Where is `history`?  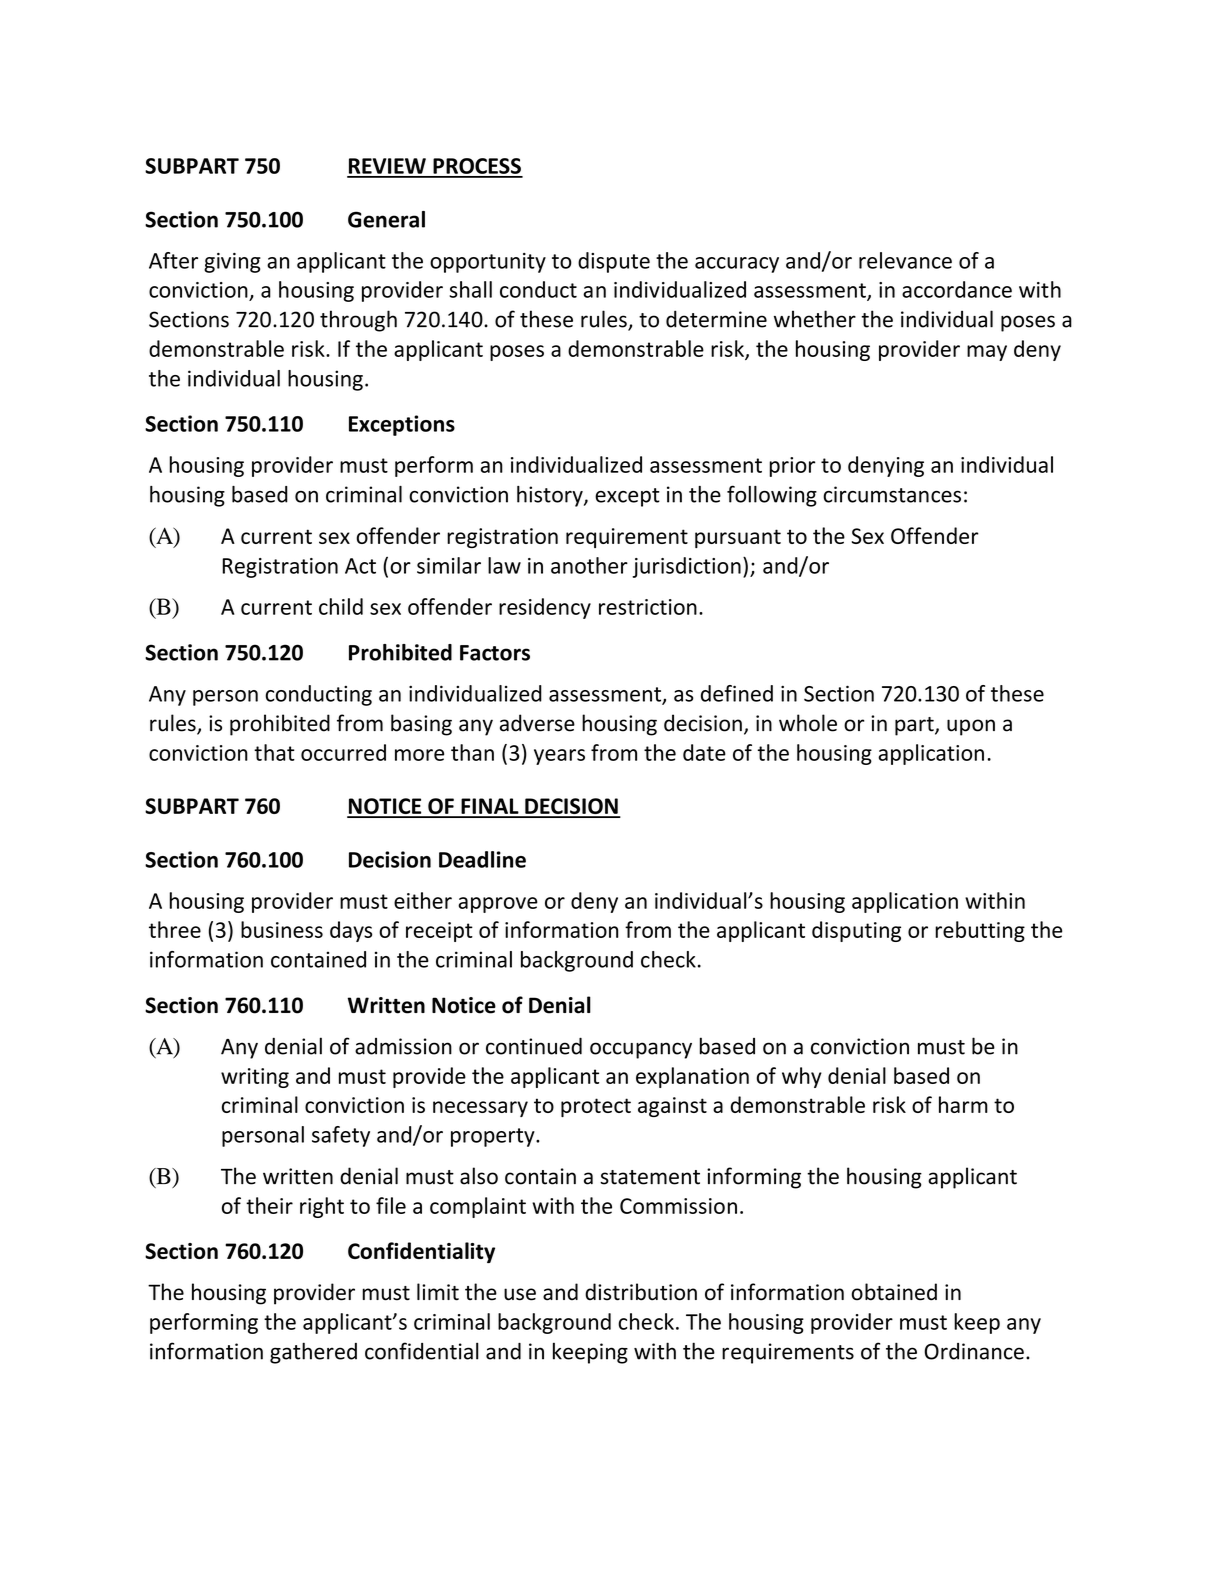 history is located at coordinates (551, 496).
